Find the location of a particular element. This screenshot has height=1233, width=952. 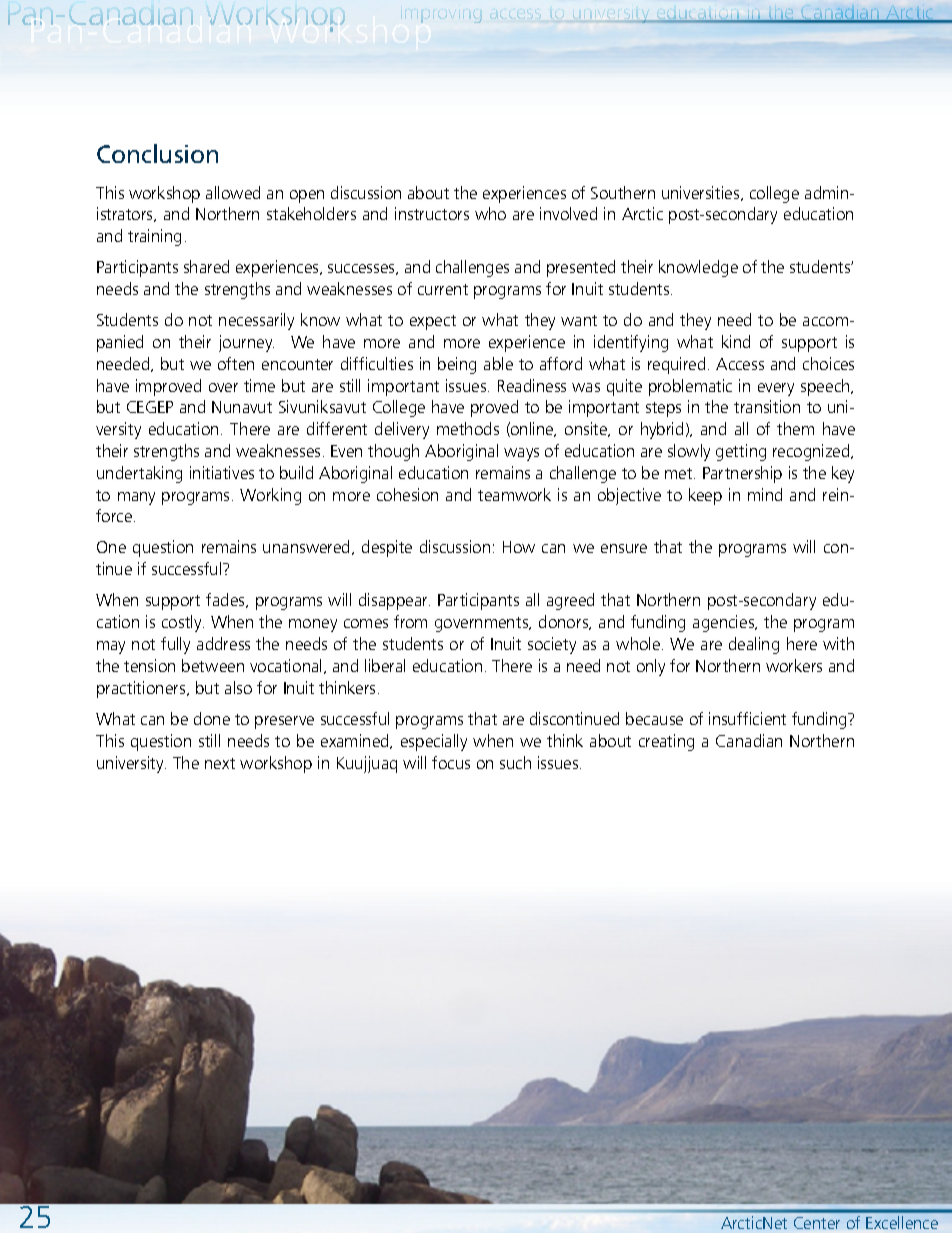

instructors is located at coordinates (432, 213).
